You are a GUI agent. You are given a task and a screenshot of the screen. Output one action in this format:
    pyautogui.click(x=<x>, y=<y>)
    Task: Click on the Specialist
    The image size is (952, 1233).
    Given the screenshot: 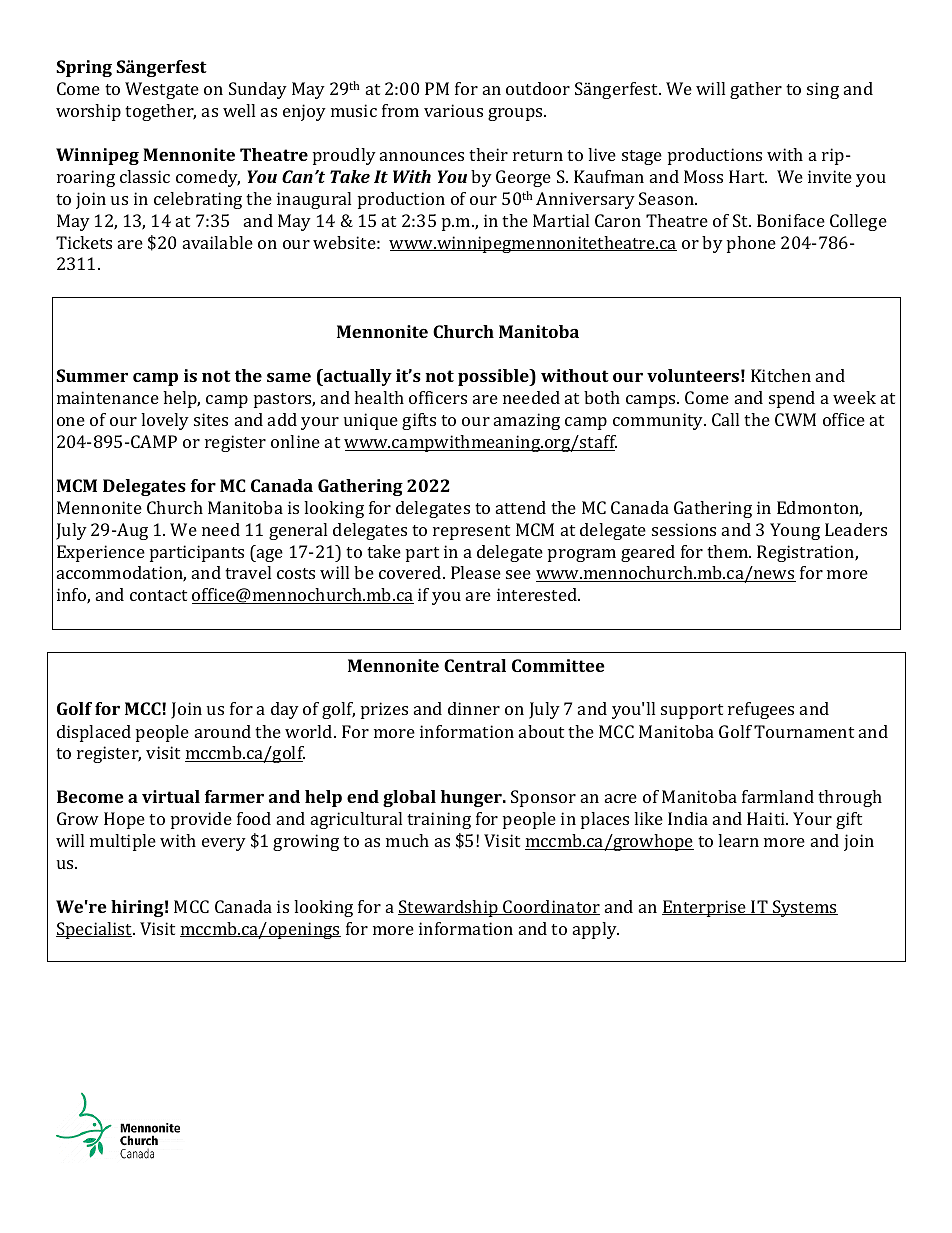 What is the action you would take?
    pyautogui.click(x=95, y=930)
